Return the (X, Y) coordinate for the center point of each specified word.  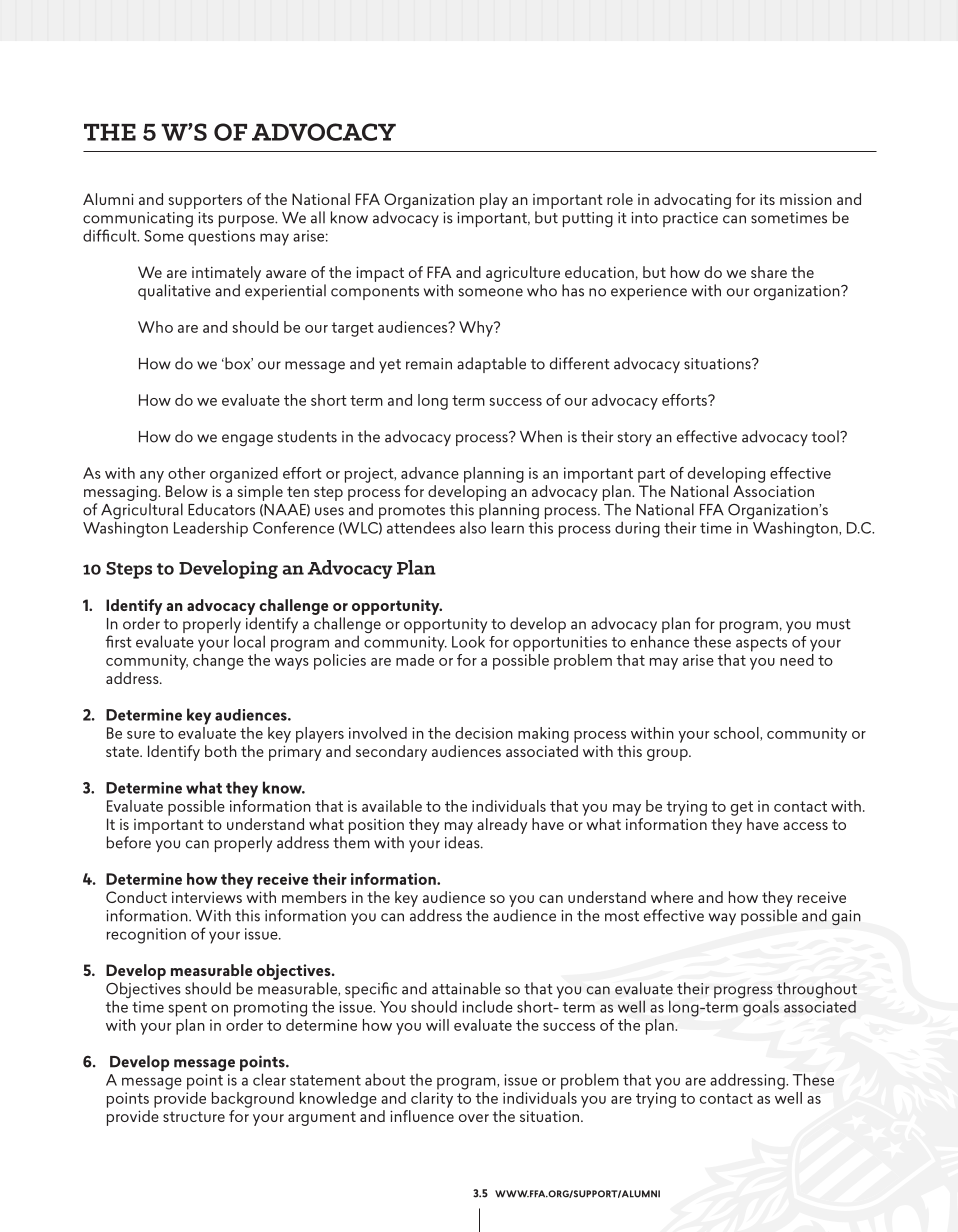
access (805, 826)
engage (247, 440)
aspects (761, 644)
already (502, 826)
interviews (207, 897)
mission (806, 199)
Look (468, 642)
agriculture (523, 274)
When (541, 436)
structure (194, 1116)
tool (826, 436)
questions (221, 238)
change (218, 662)
